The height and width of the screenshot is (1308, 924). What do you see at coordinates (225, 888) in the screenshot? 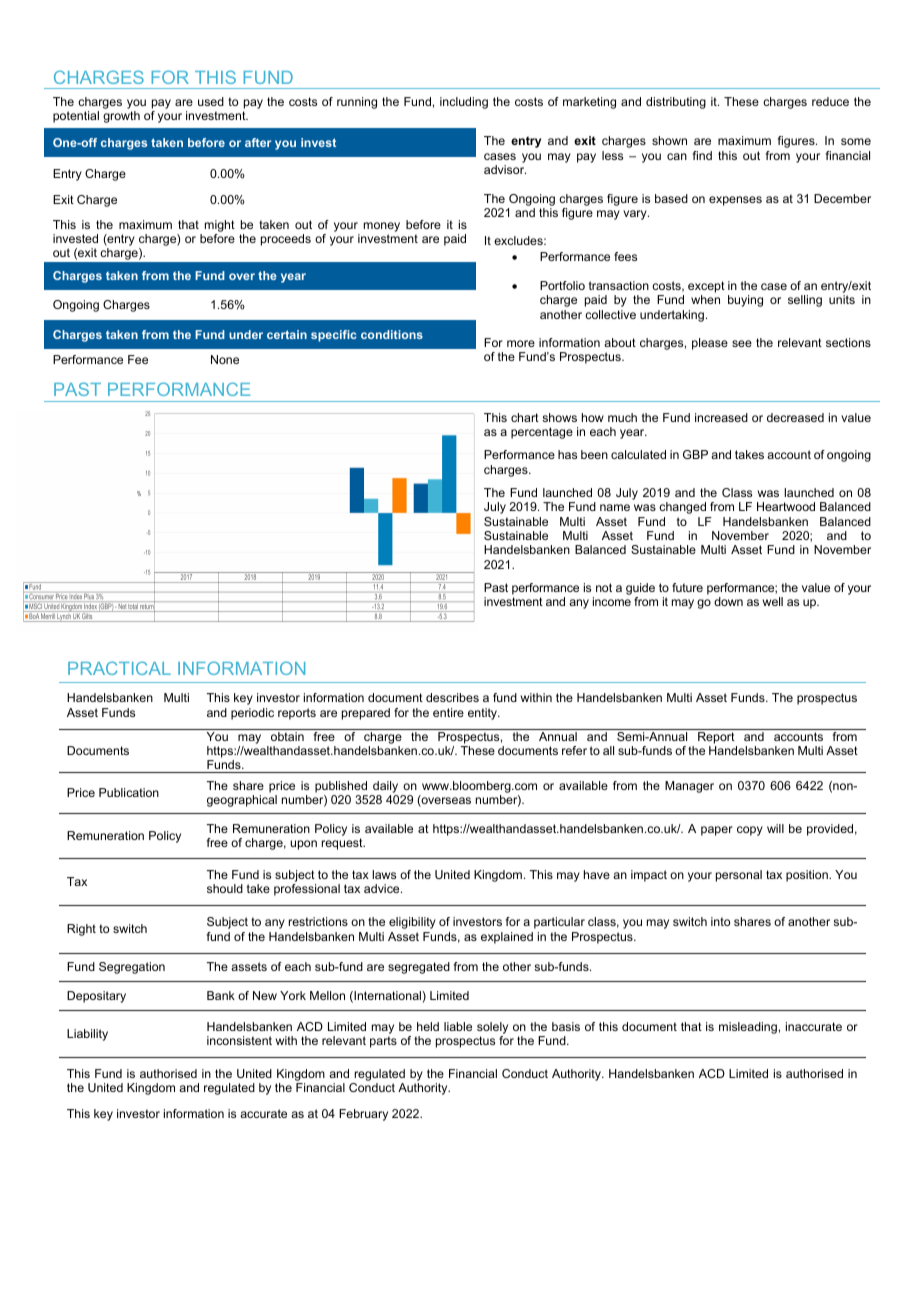
I see `should` at bounding box center [225, 888].
